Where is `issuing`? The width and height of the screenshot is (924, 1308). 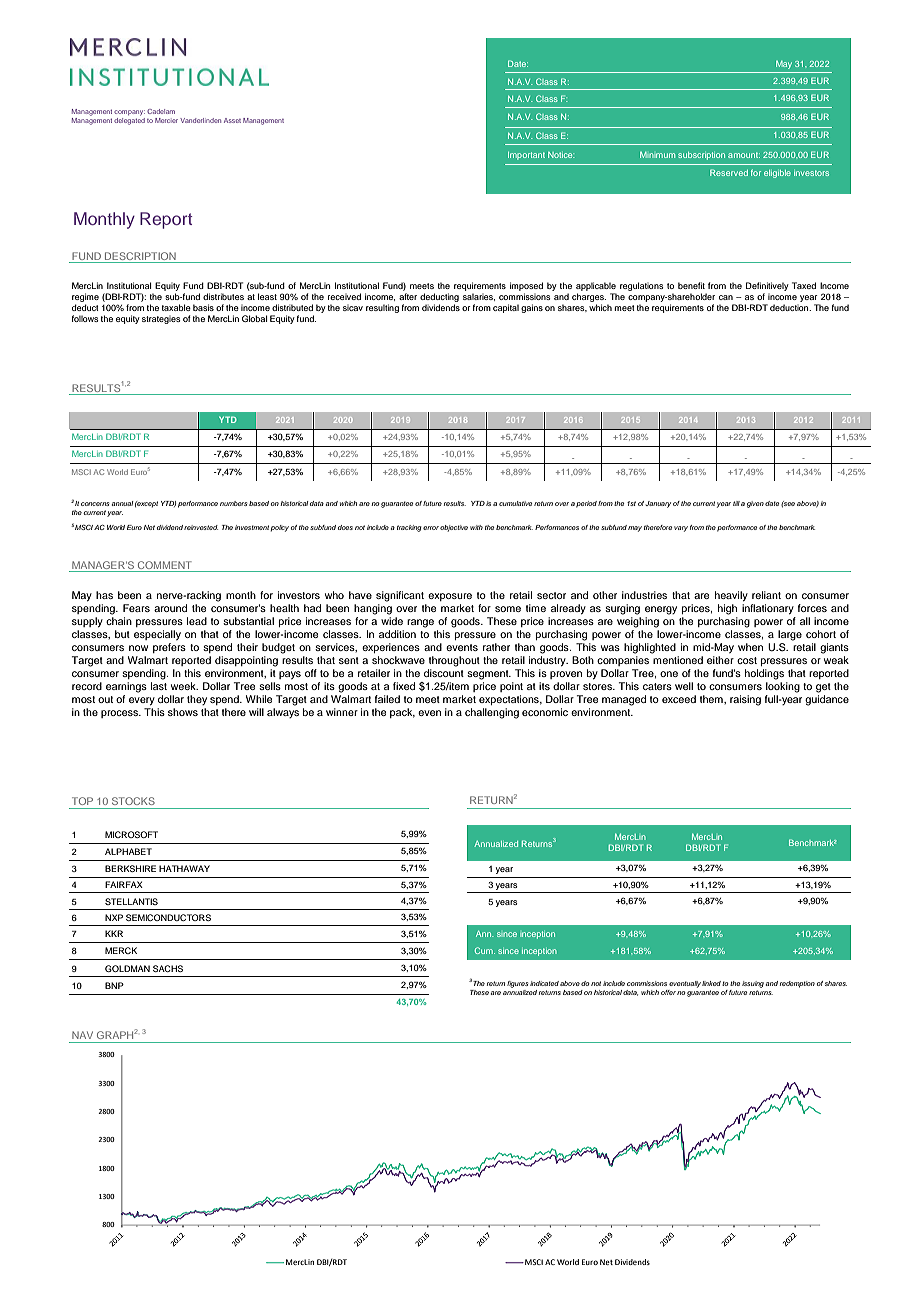 issuing is located at coordinates (754, 984).
